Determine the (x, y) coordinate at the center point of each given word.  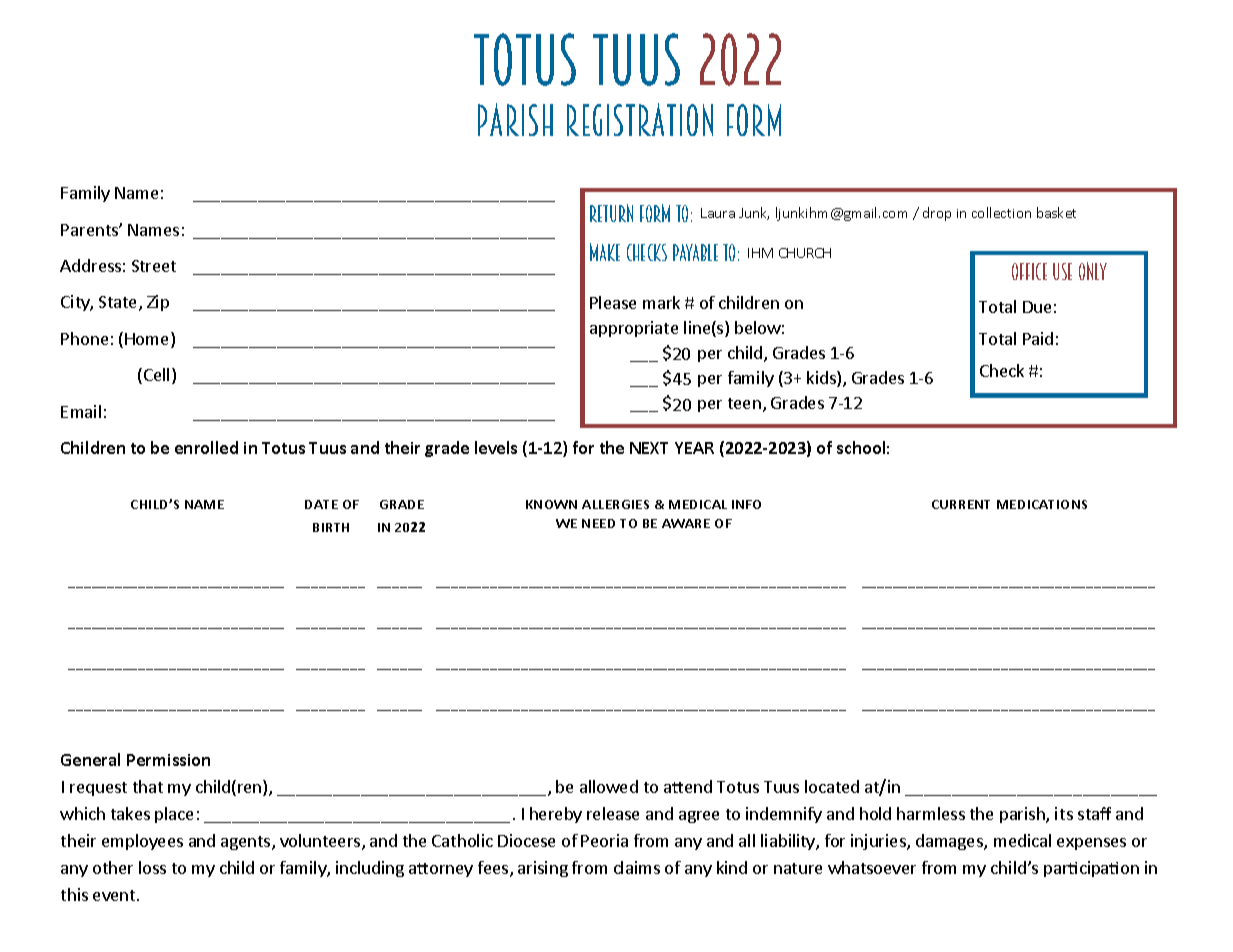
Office (1029, 271)
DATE (321, 504)
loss (152, 867)
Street (154, 266)
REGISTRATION (640, 119)
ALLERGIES (615, 504)
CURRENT (961, 504)
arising (543, 869)
